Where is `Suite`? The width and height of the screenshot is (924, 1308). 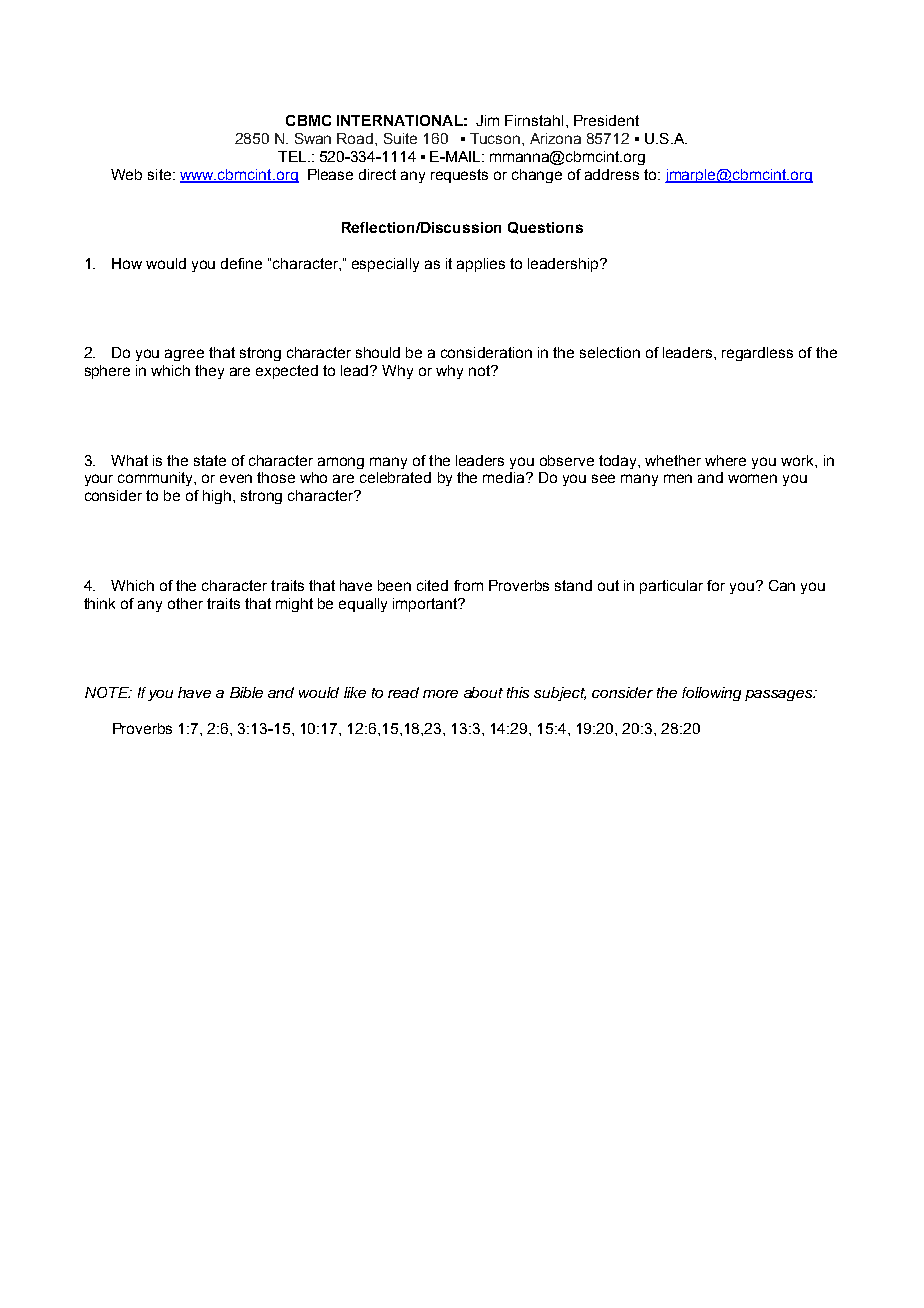 Suite is located at coordinates (400, 138).
